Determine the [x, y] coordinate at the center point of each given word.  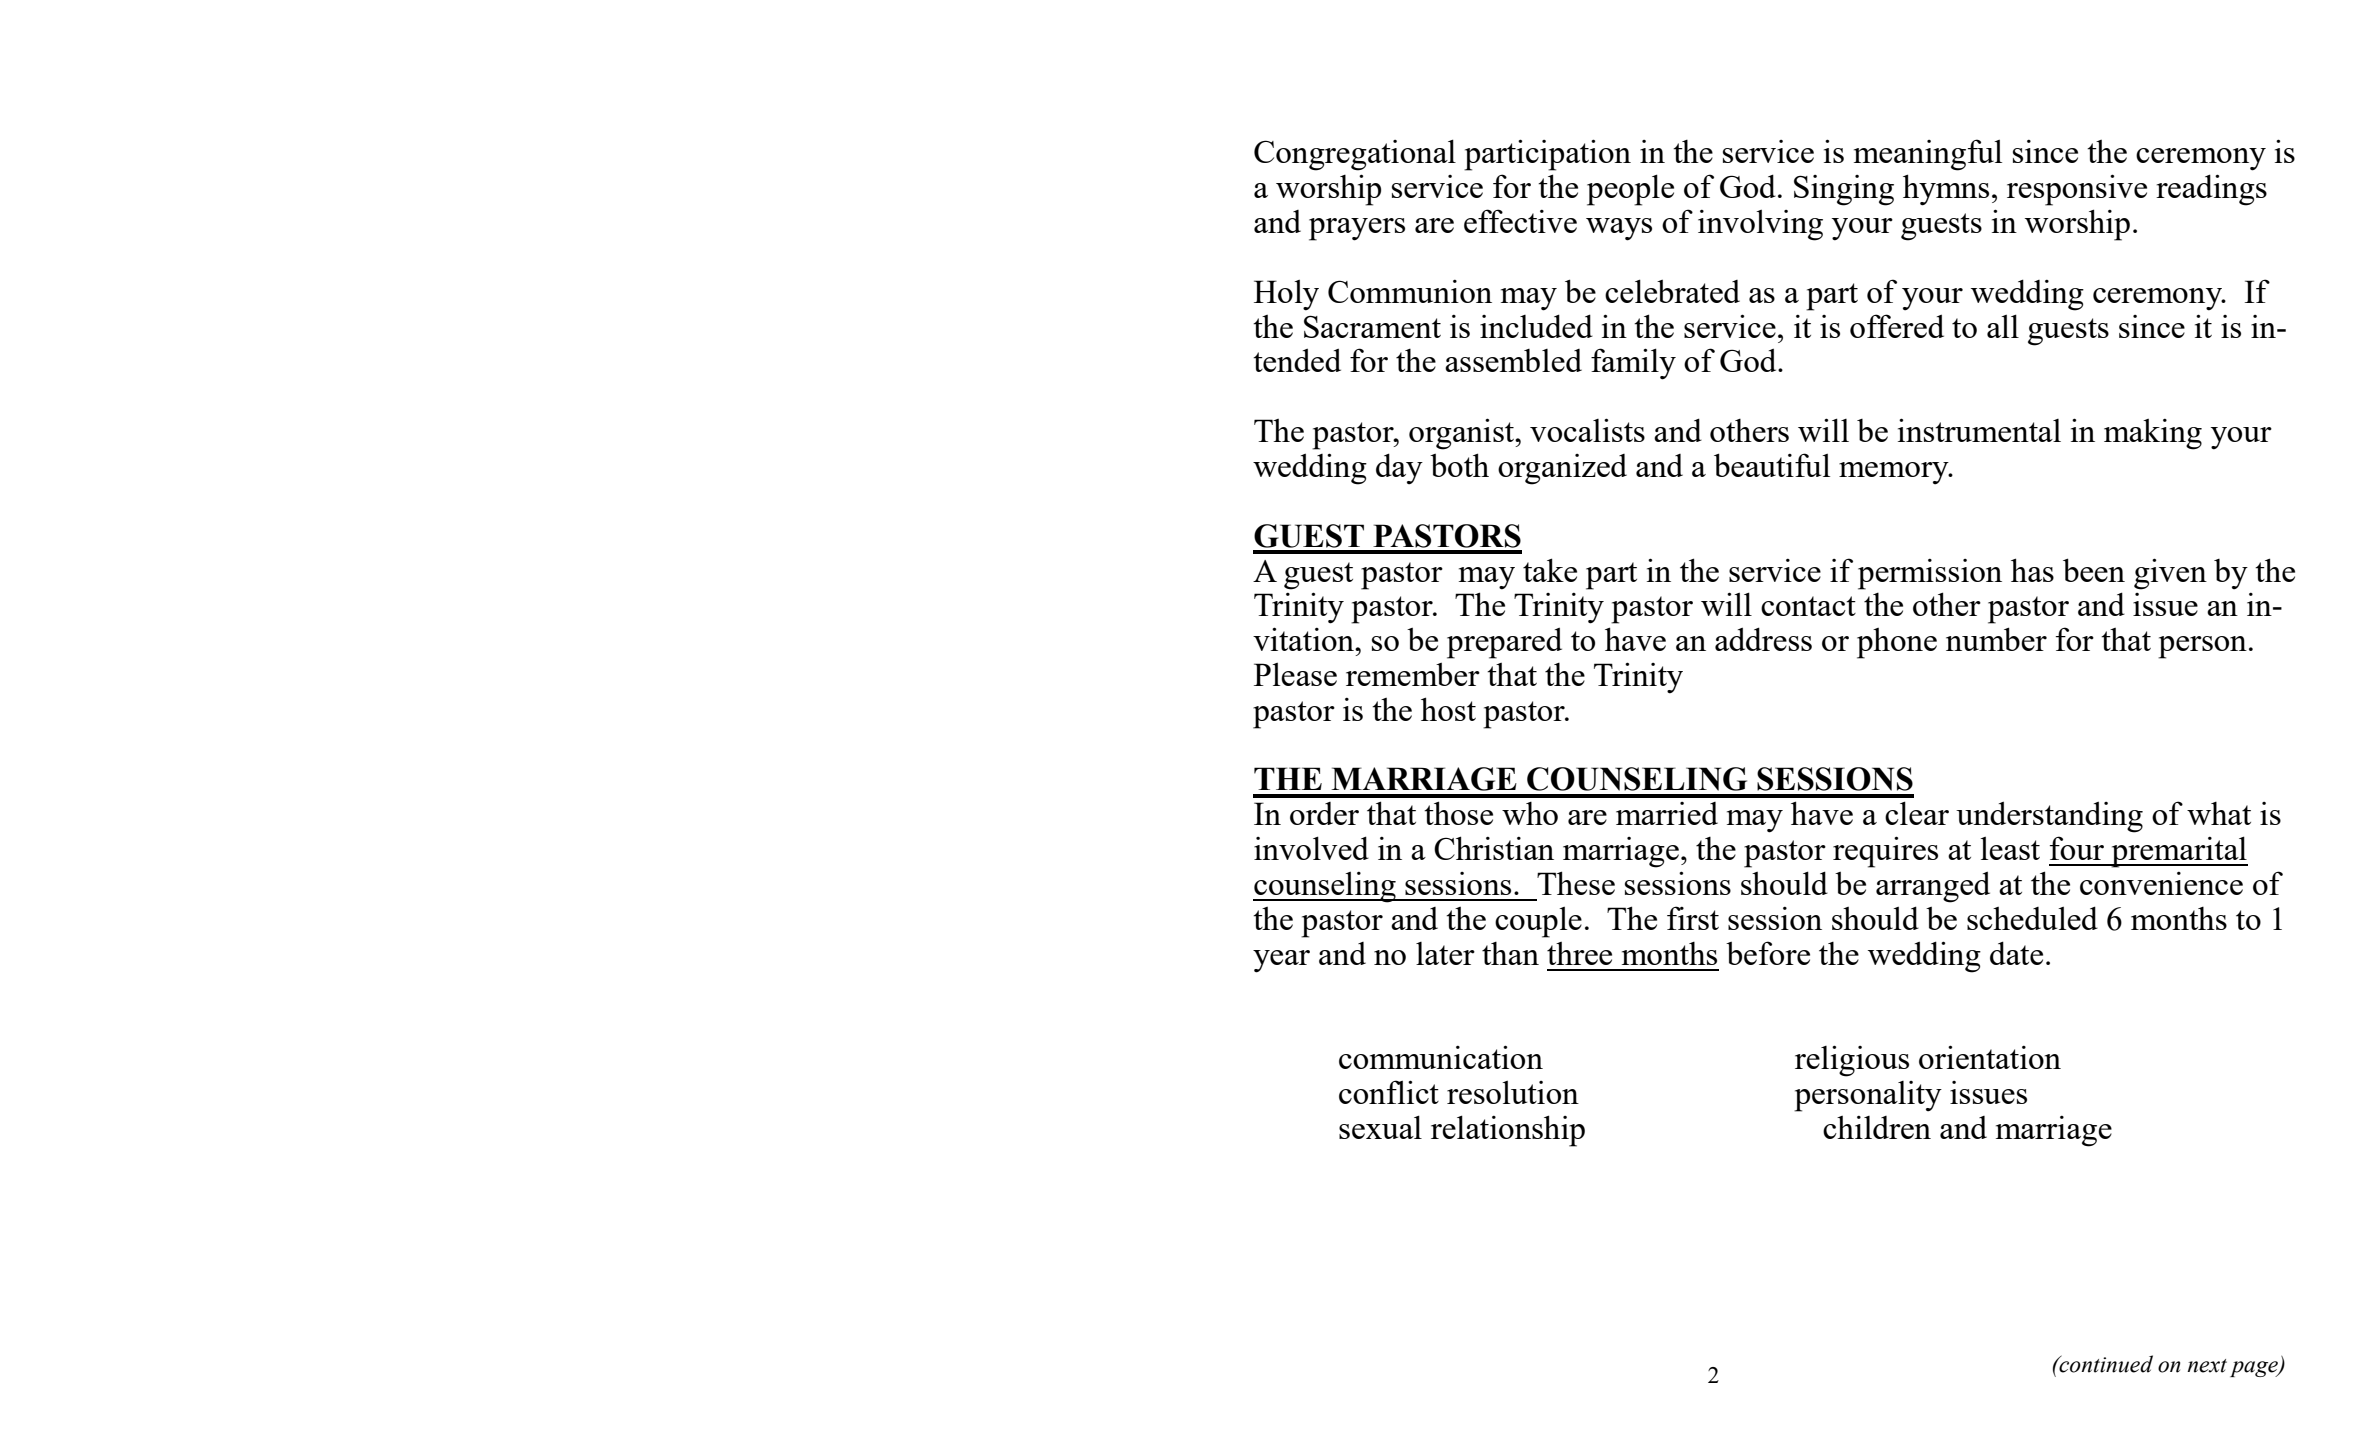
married [1667, 813]
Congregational [1355, 155]
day [1399, 469]
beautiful [1772, 465]
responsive [2077, 190]
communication [1441, 1057]
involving [1760, 225]
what [2219, 813]
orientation [1990, 1057]
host [1448, 709]
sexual [1380, 1127]
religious [1852, 1061]
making [2153, 434]
